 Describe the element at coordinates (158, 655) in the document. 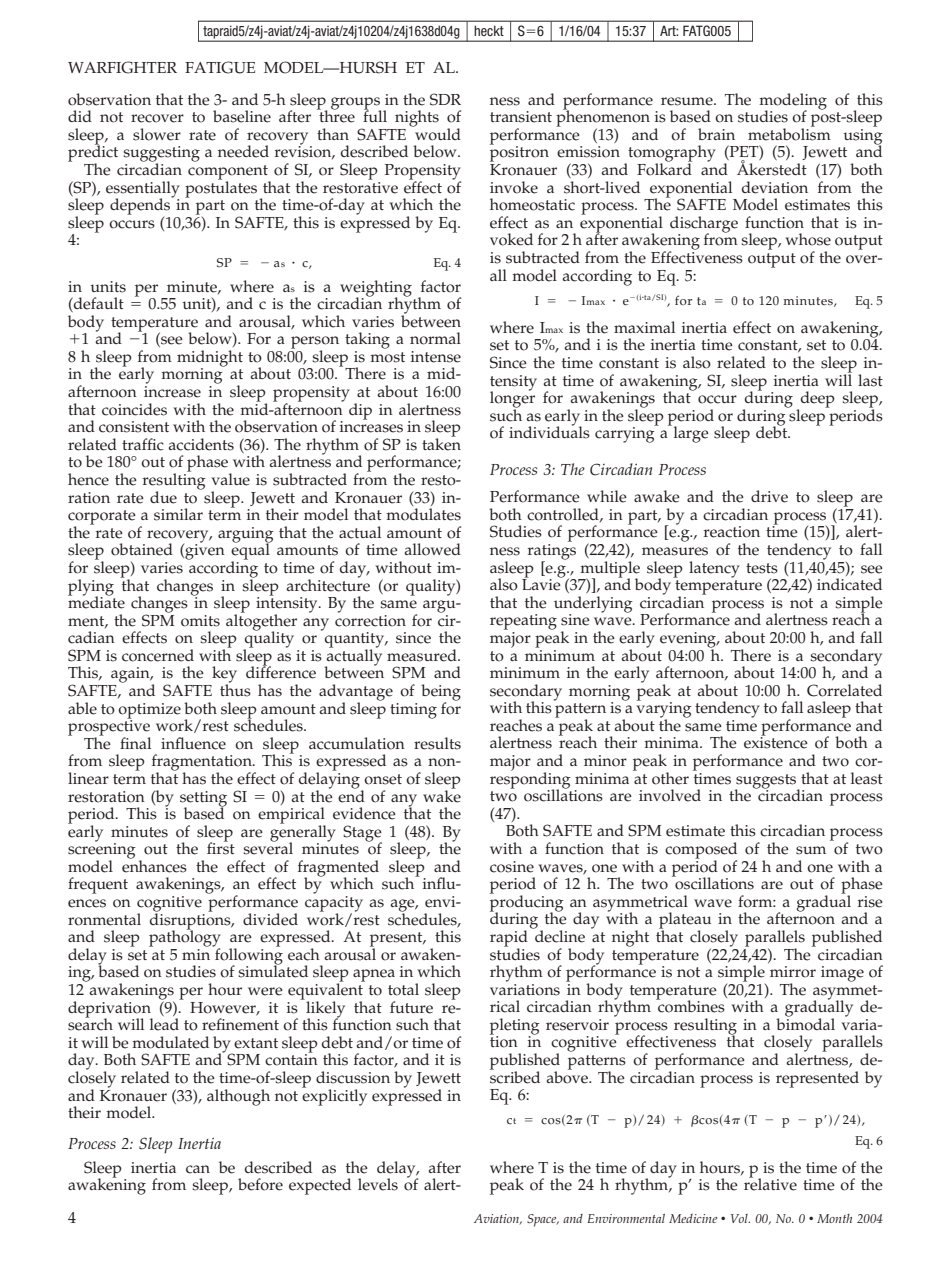

I see `concerned` at that location.
